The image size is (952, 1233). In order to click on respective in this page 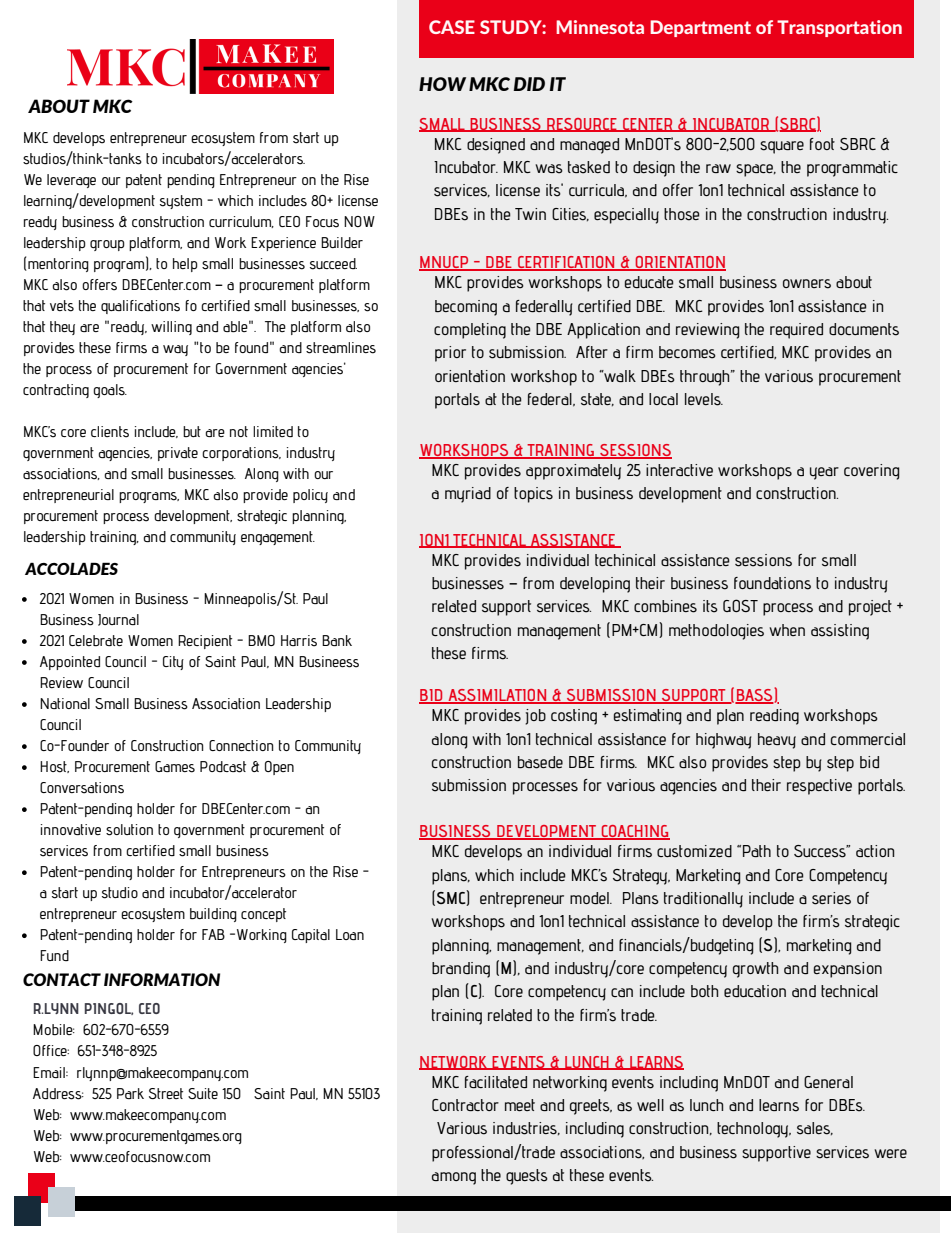, I will do `click(819, 787)`.
